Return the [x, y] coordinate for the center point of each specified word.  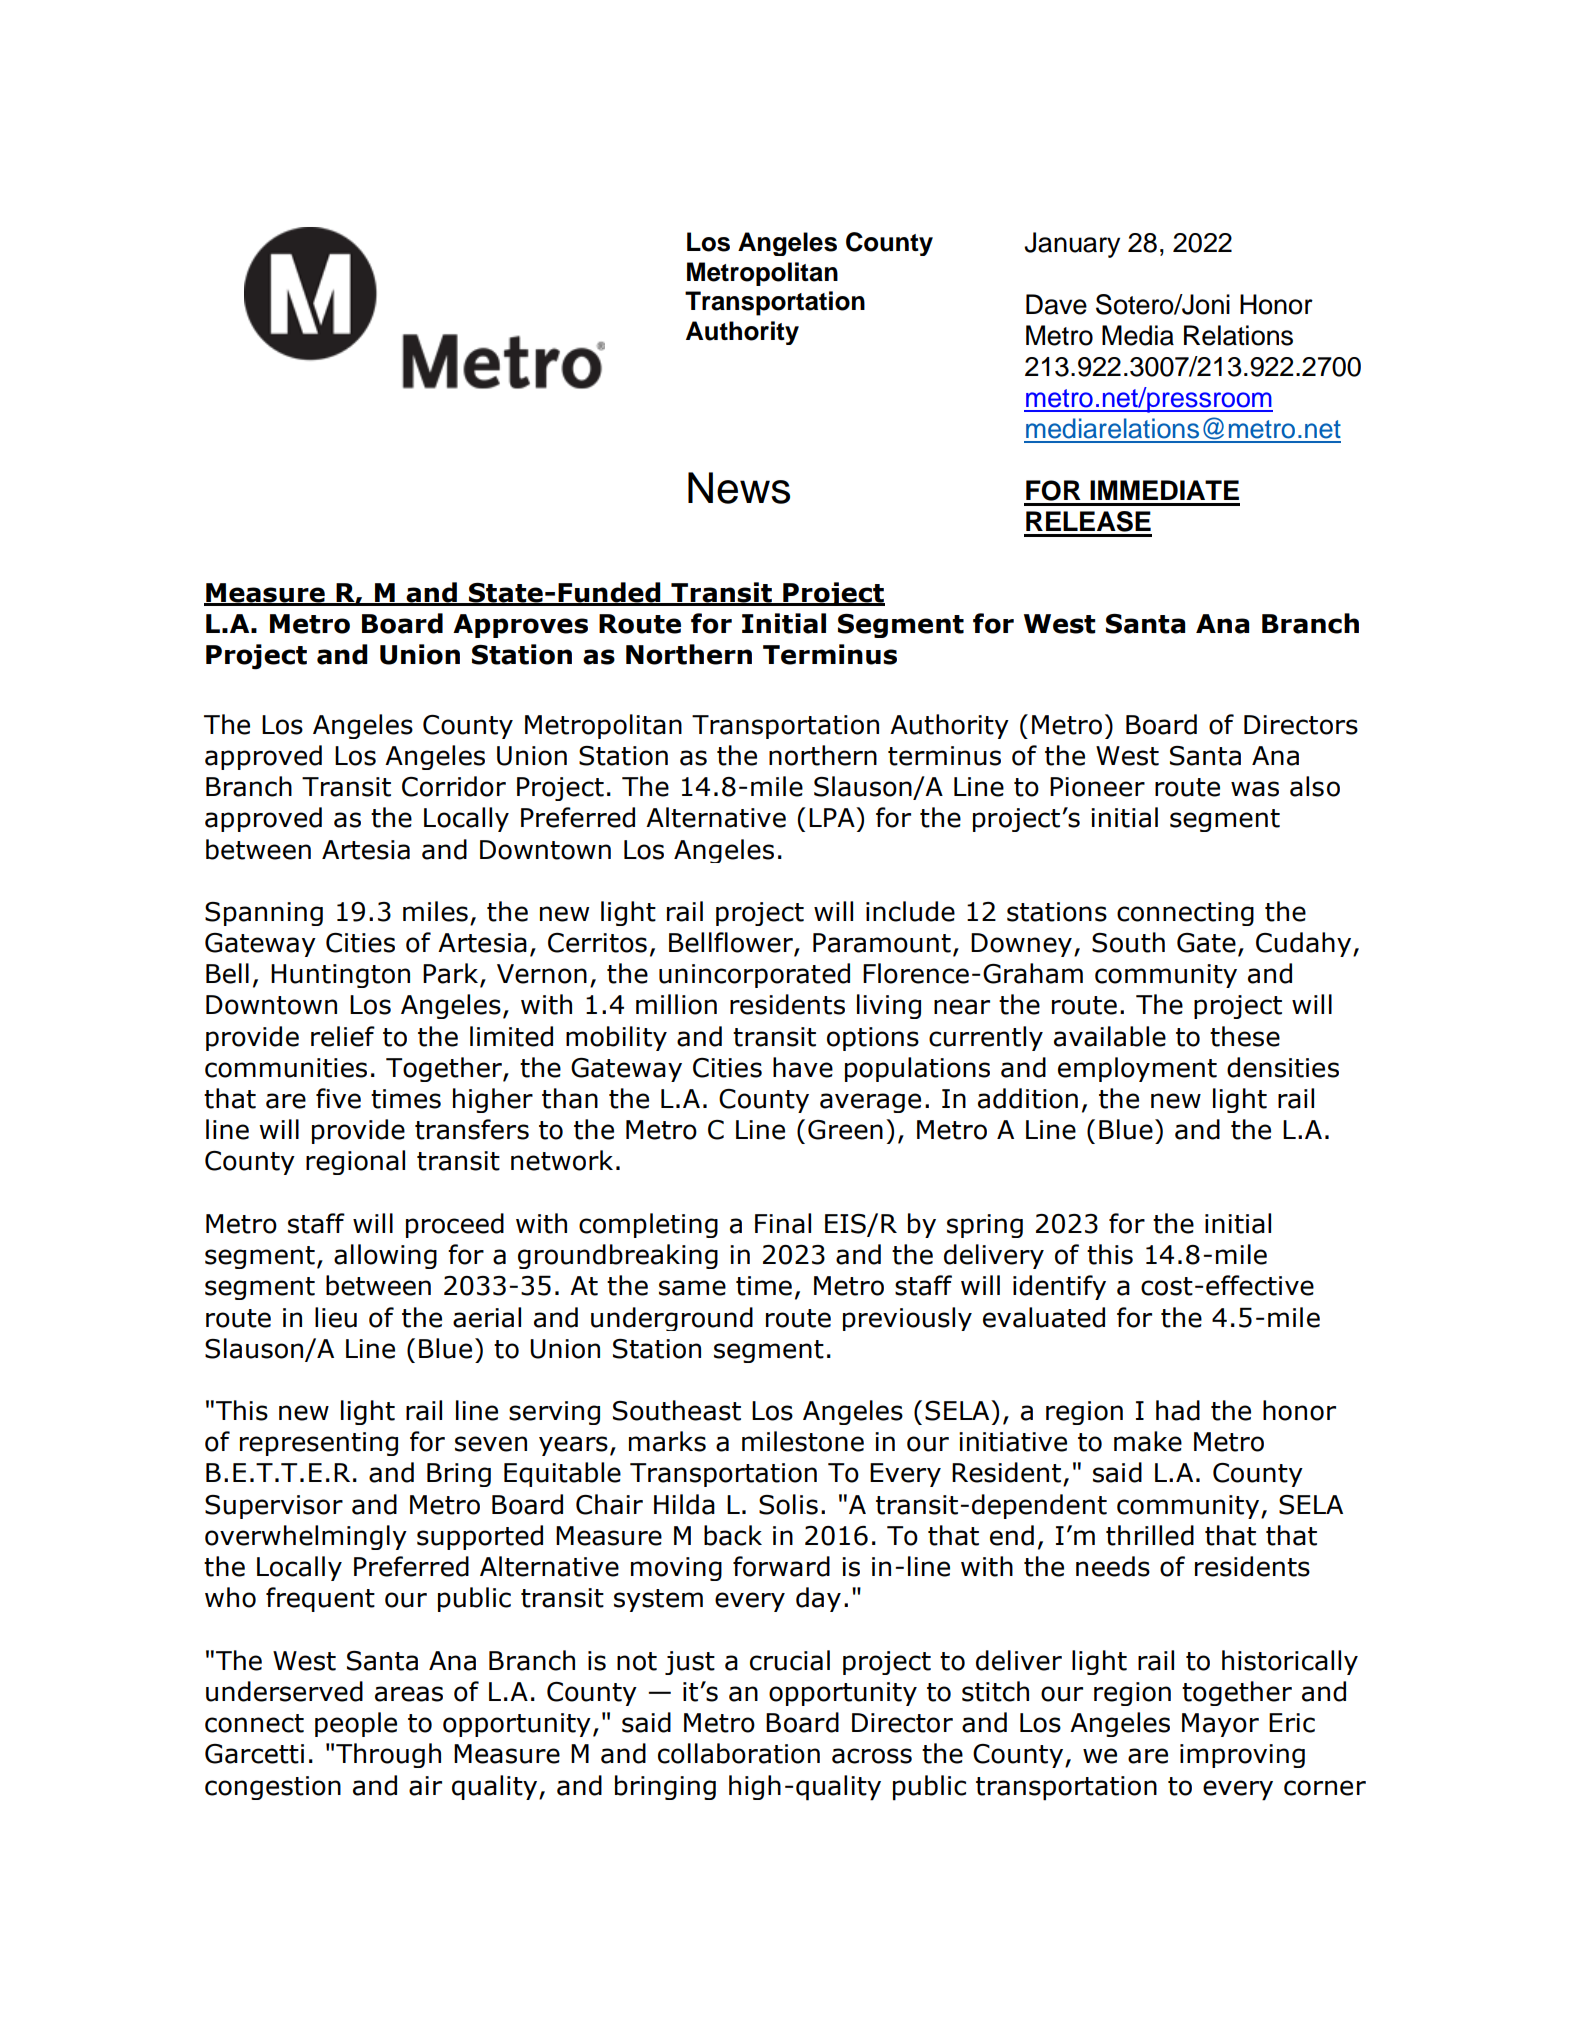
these [1245, 1036]
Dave [1056, 304]
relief [343, 1036]
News [739, 488]
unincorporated [754, 975]
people [356, 1724]
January [1072, 245]
